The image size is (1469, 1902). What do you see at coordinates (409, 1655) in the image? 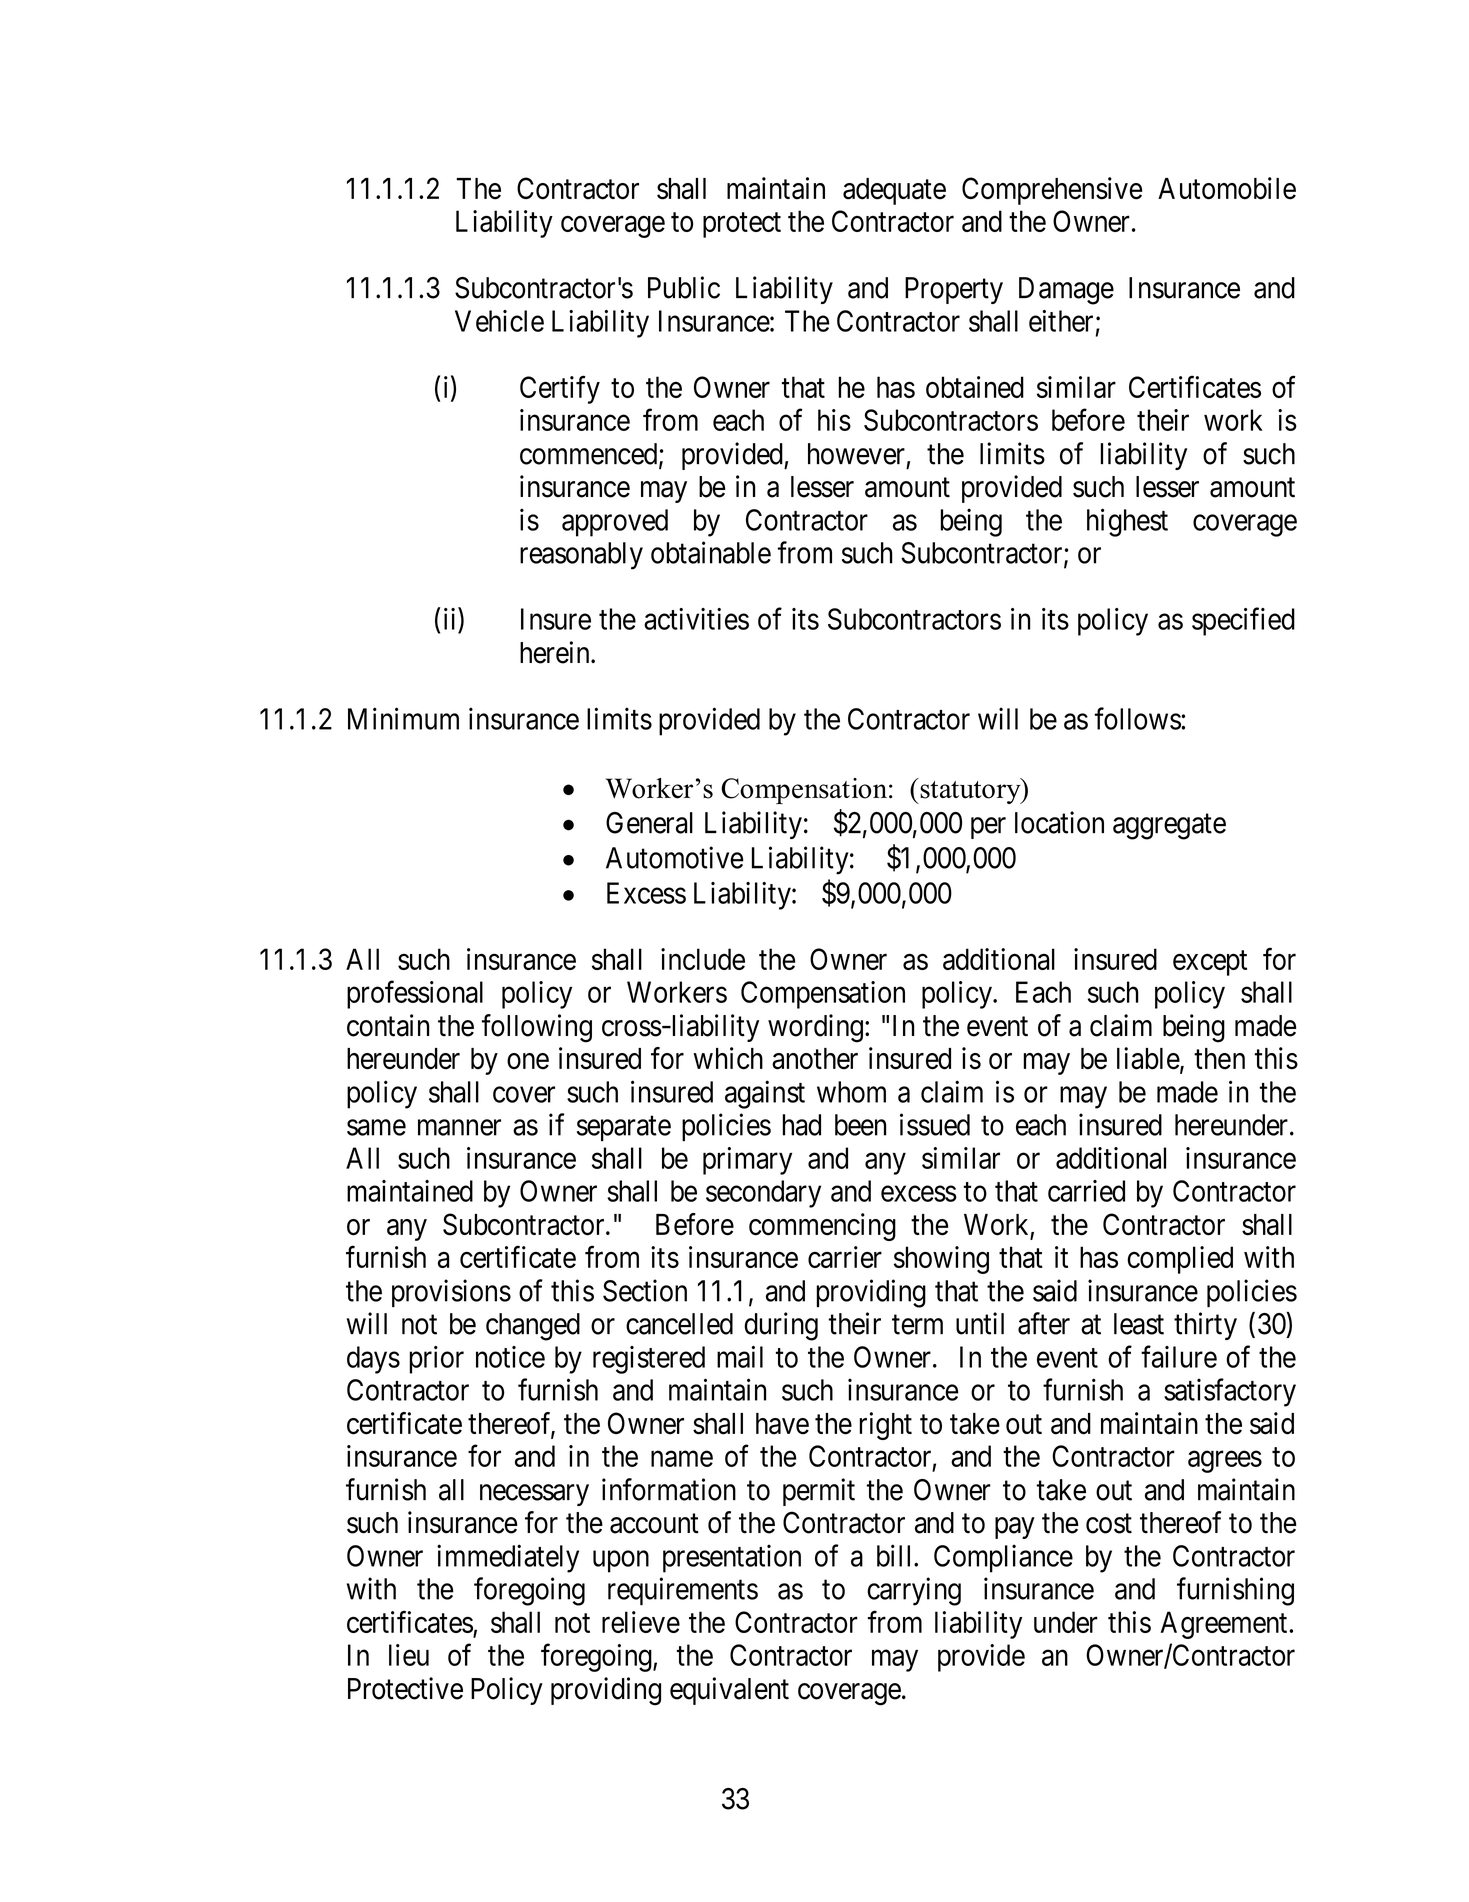
I see `lieu` at bounding box center [409, 1655].
